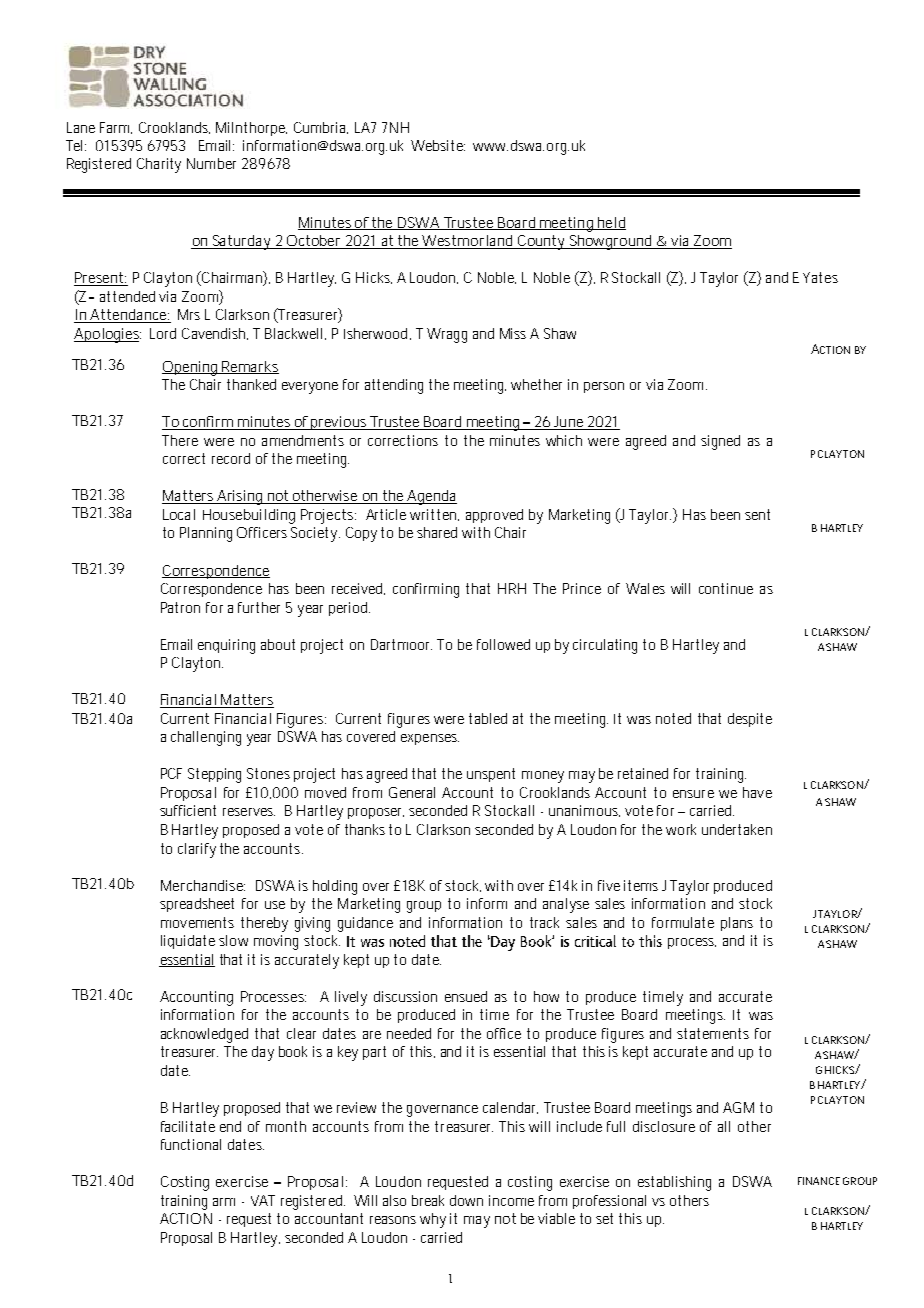 The width and height of the screenshot is (924, 1308). Describe the element at coordinates (401, 644) in the screenshot. I see `Dartmoor` at that location.
